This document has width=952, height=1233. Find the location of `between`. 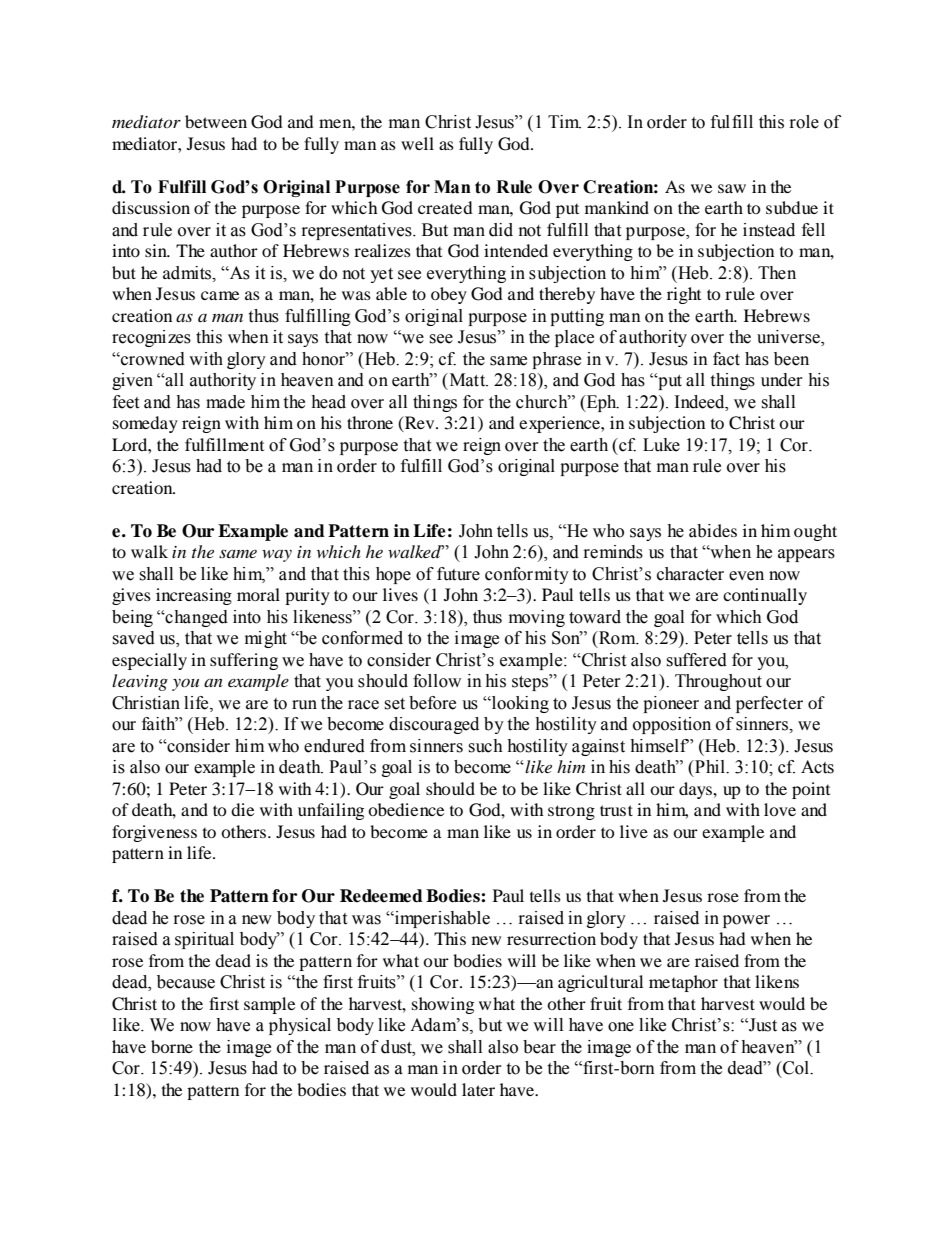

between is located at coordinates (216, 121).
